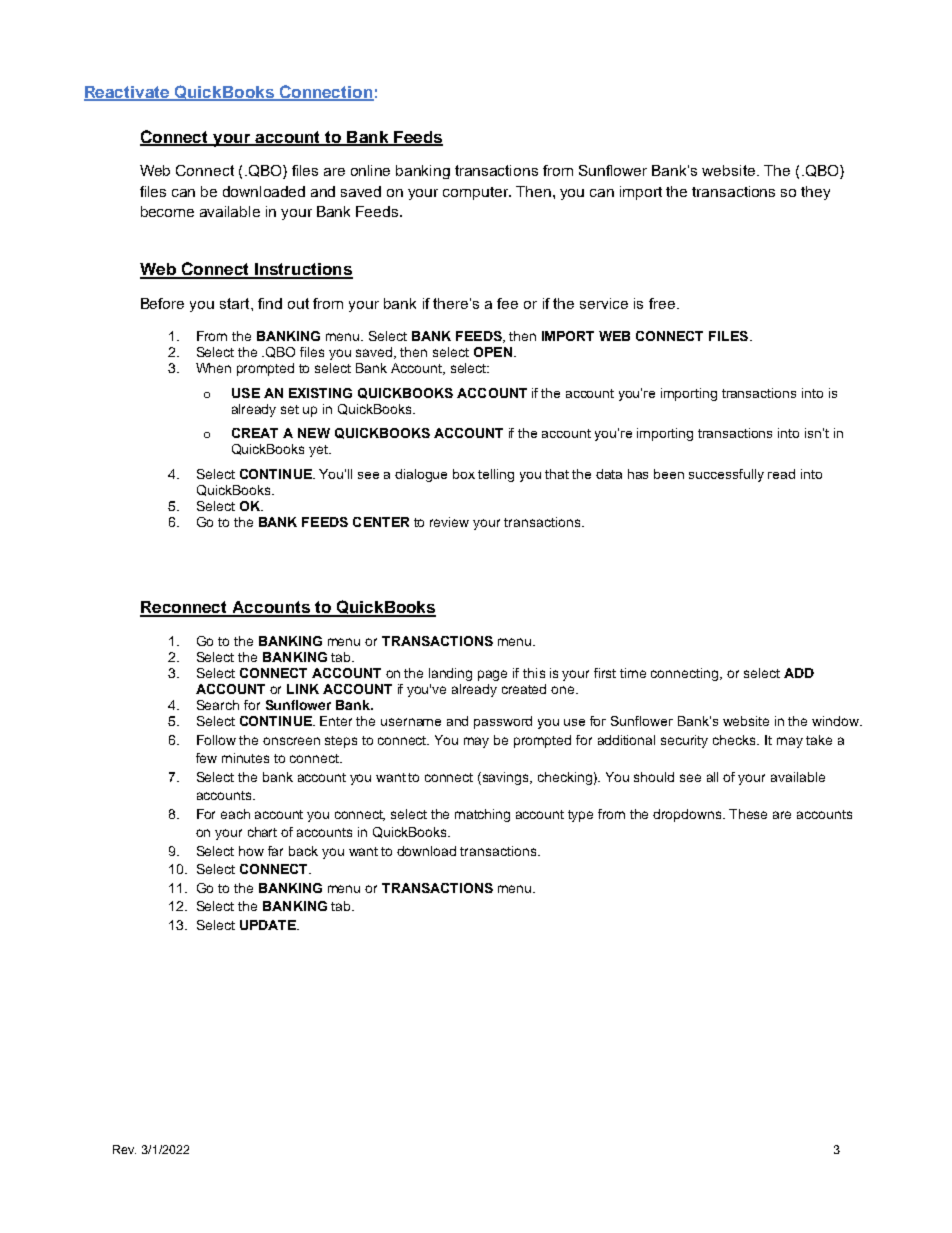  What do you see at coordinates (493, 352) in the page?
I see `OPEN` at bounding box center [493, 352].
